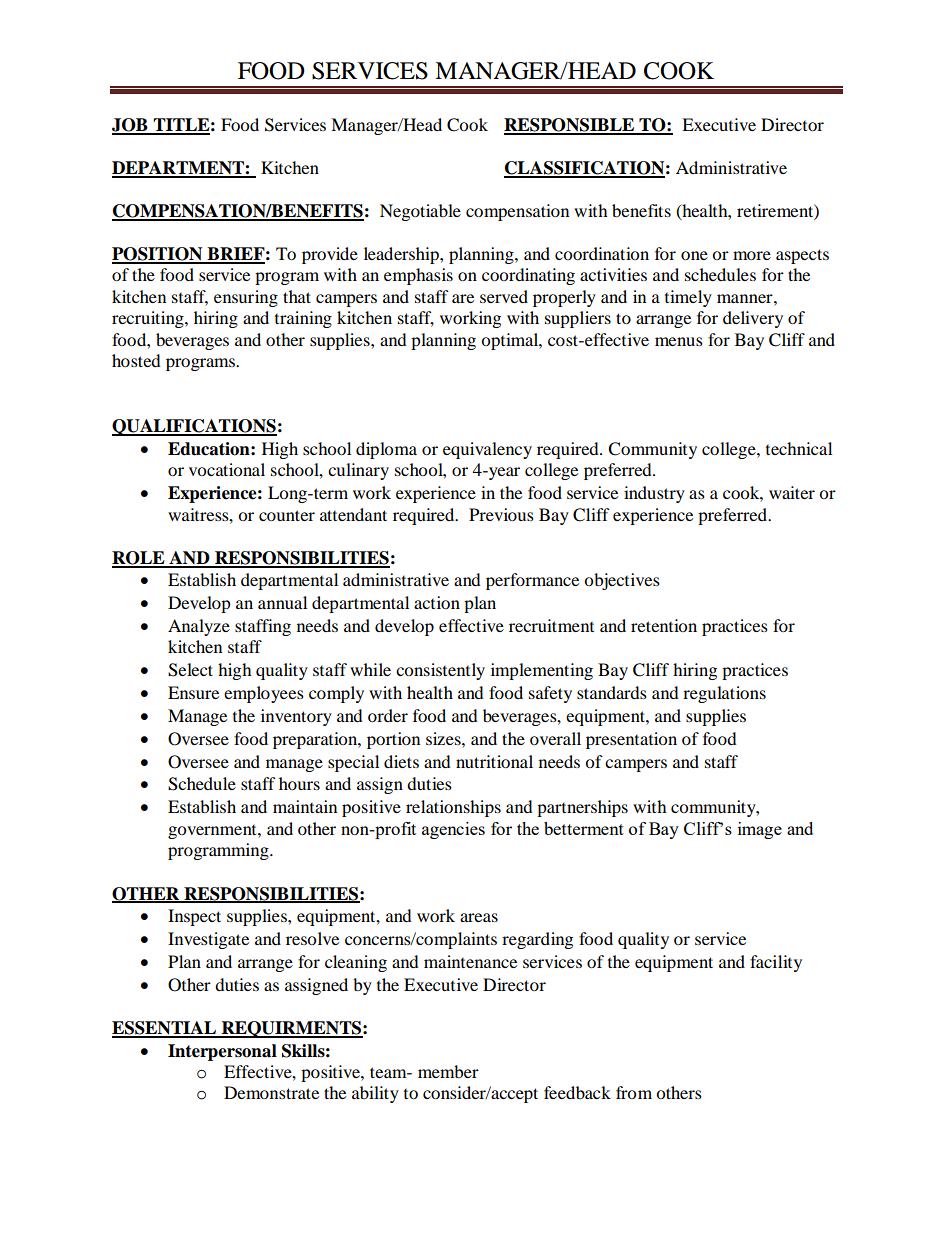 This screenshot has width=952, height=1233. What do you see at coordinates (654, 494) in the screenshot?
I see `industry` at bounding box center [654, 494].
